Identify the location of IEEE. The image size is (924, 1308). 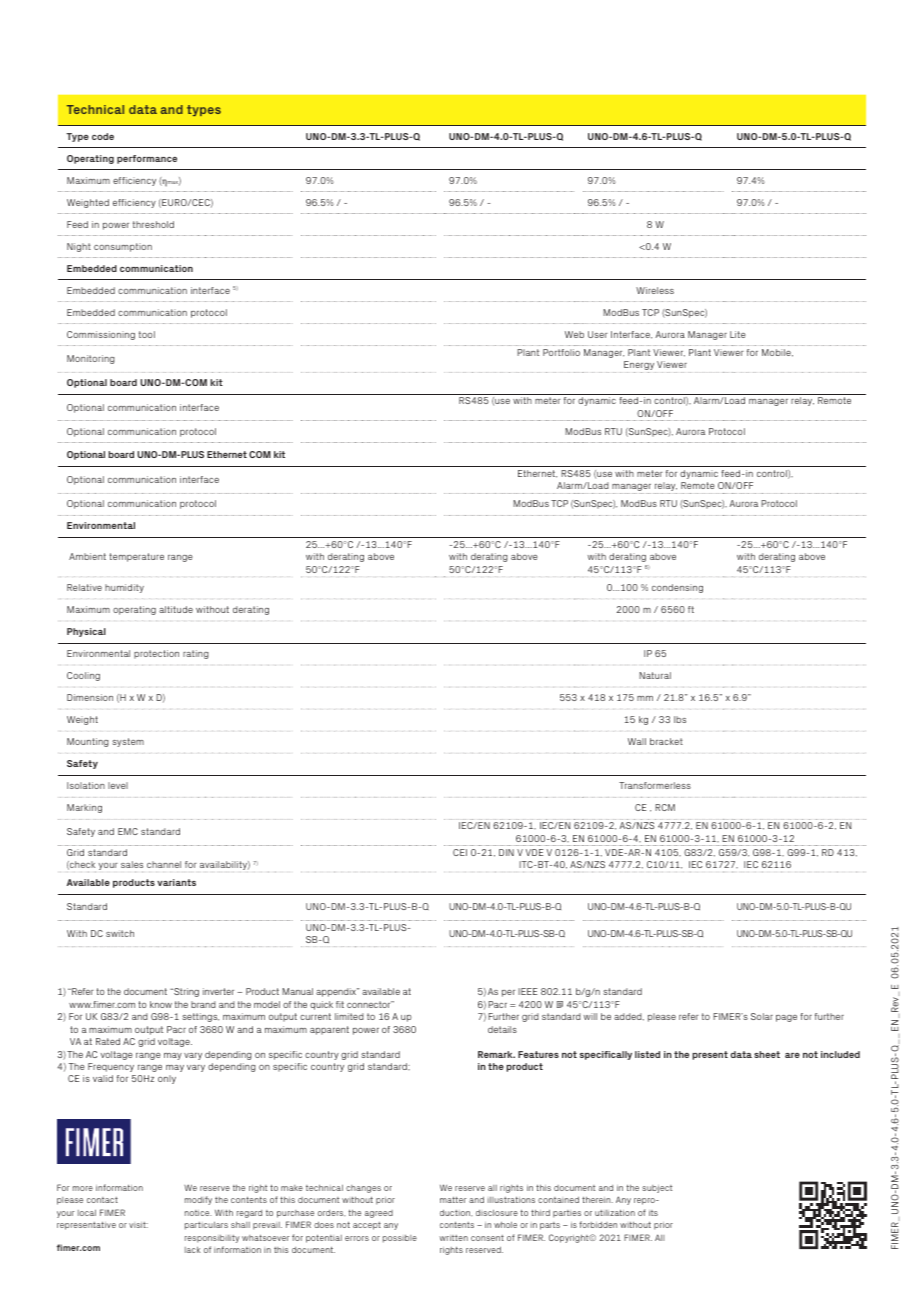
(527, 991).
